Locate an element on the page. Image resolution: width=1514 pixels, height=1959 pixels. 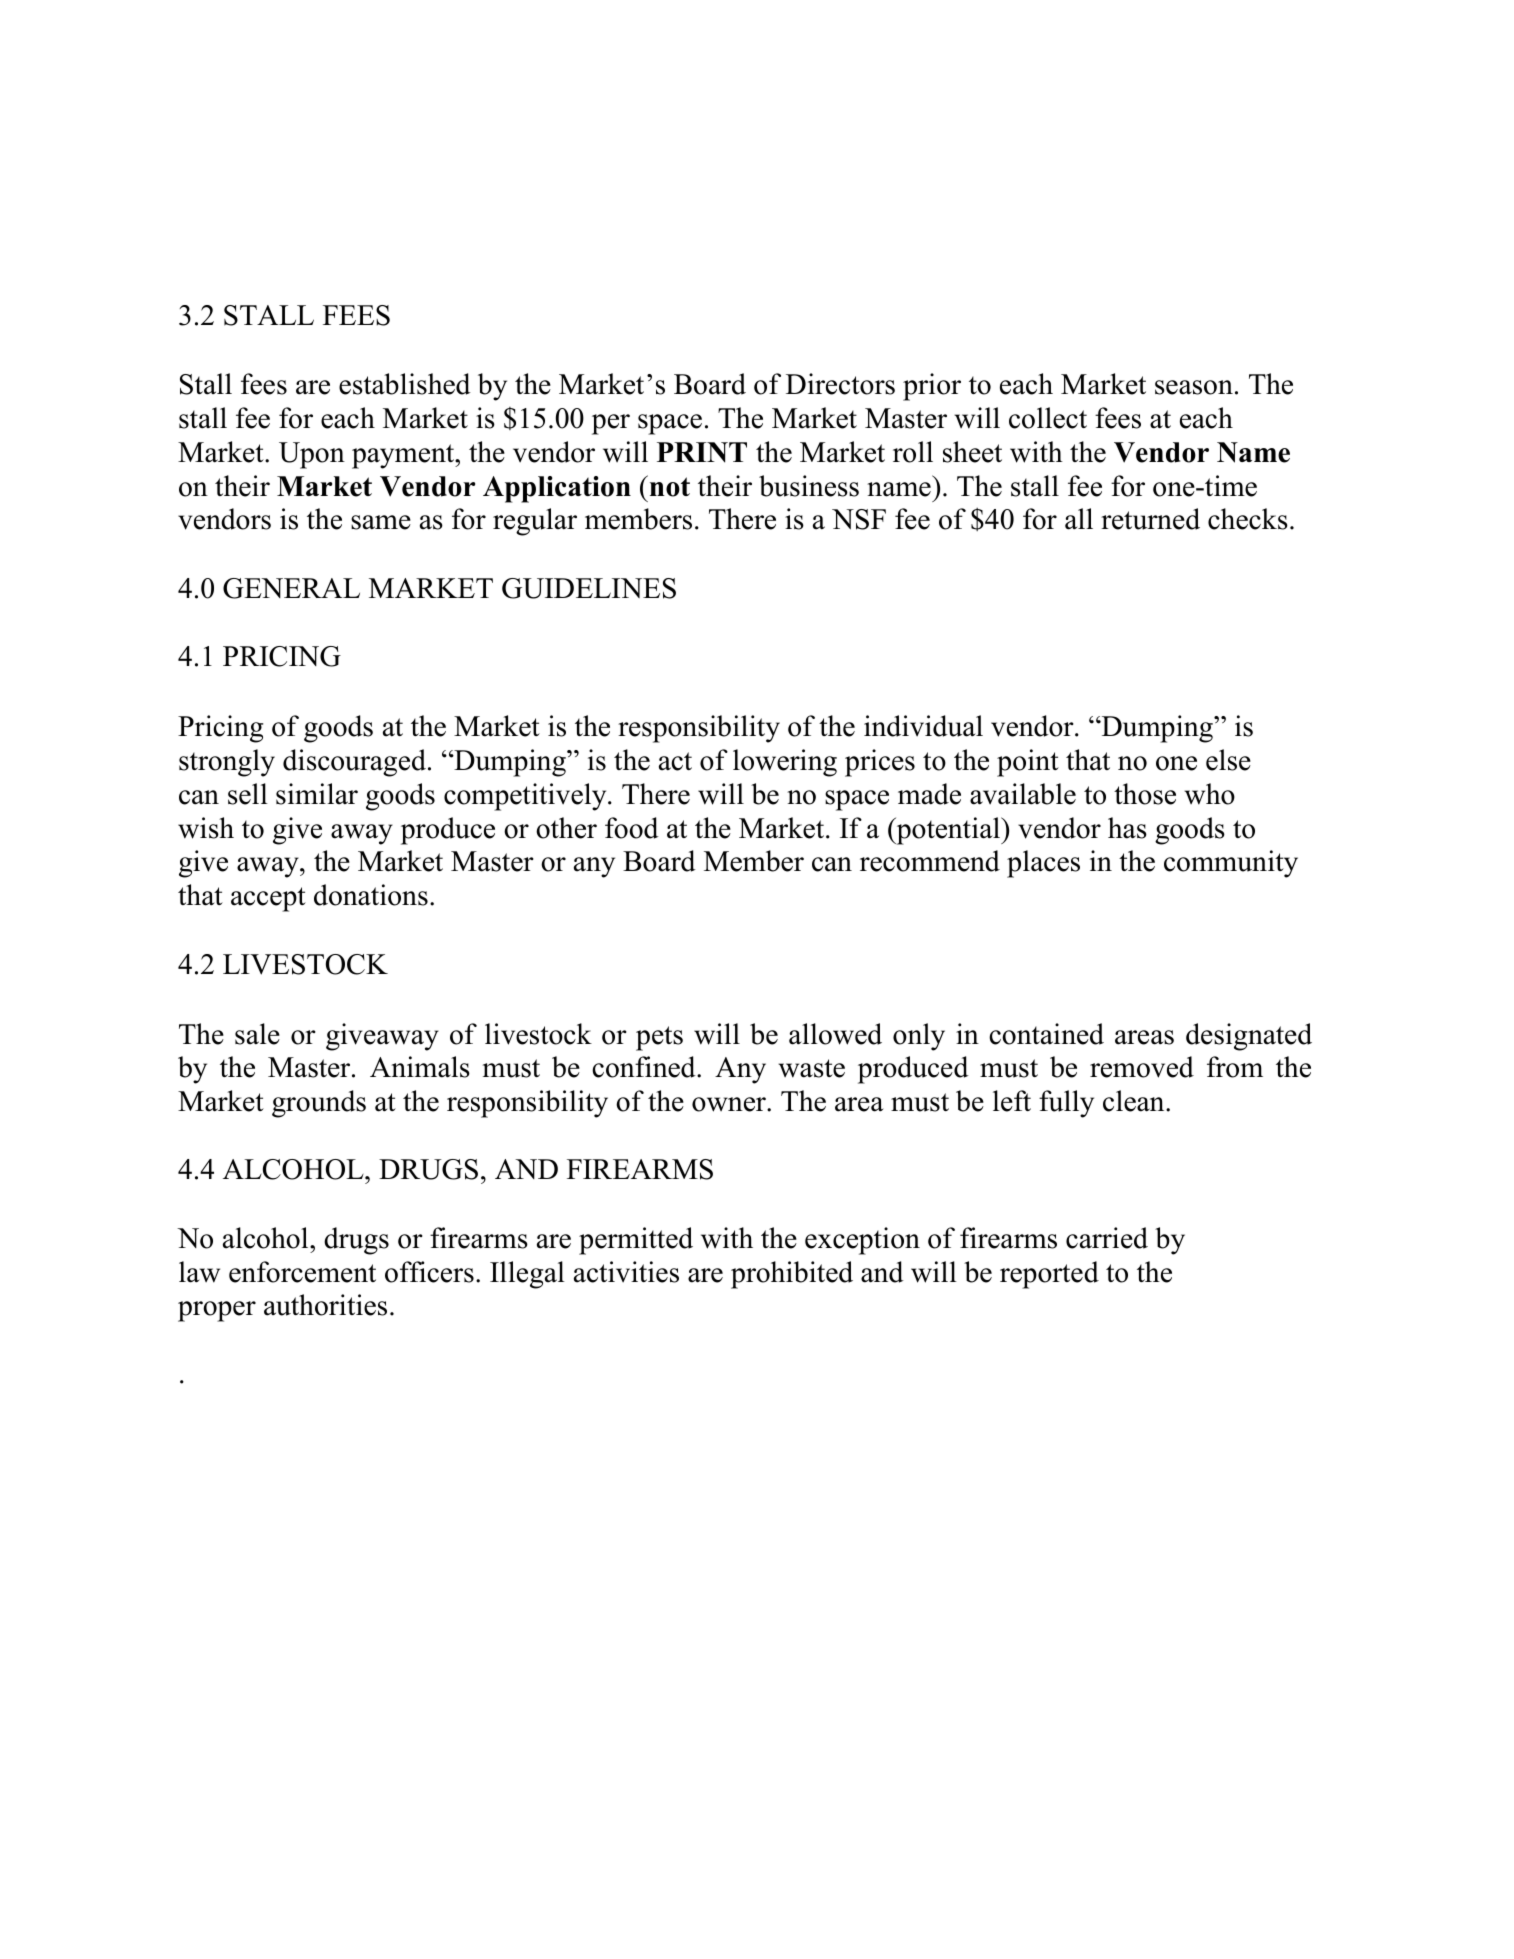
has is located at coordinates (1127, 828).
